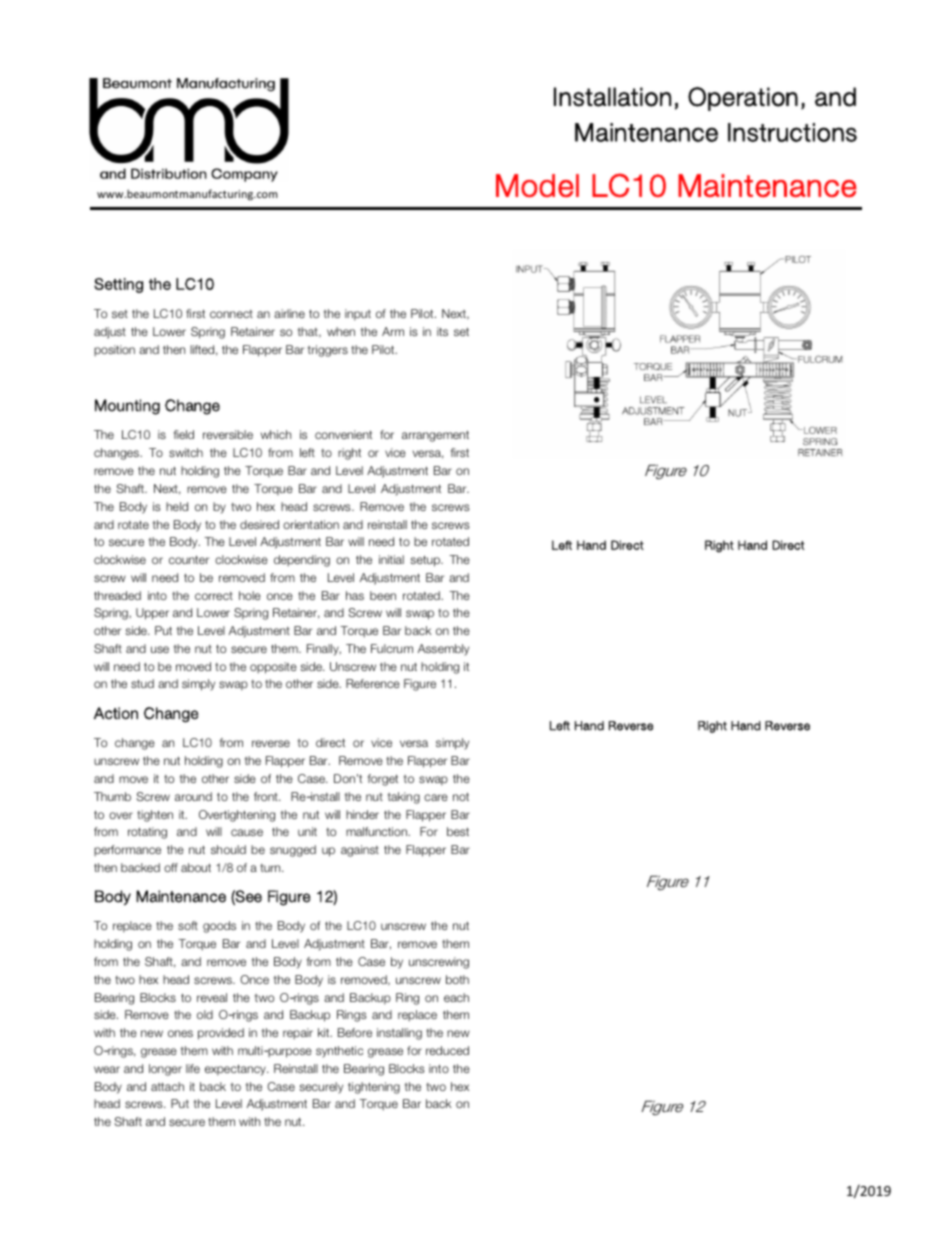 This screenshot has width=952, height=1233. I want to click on arrangement, so click(435, 436).
